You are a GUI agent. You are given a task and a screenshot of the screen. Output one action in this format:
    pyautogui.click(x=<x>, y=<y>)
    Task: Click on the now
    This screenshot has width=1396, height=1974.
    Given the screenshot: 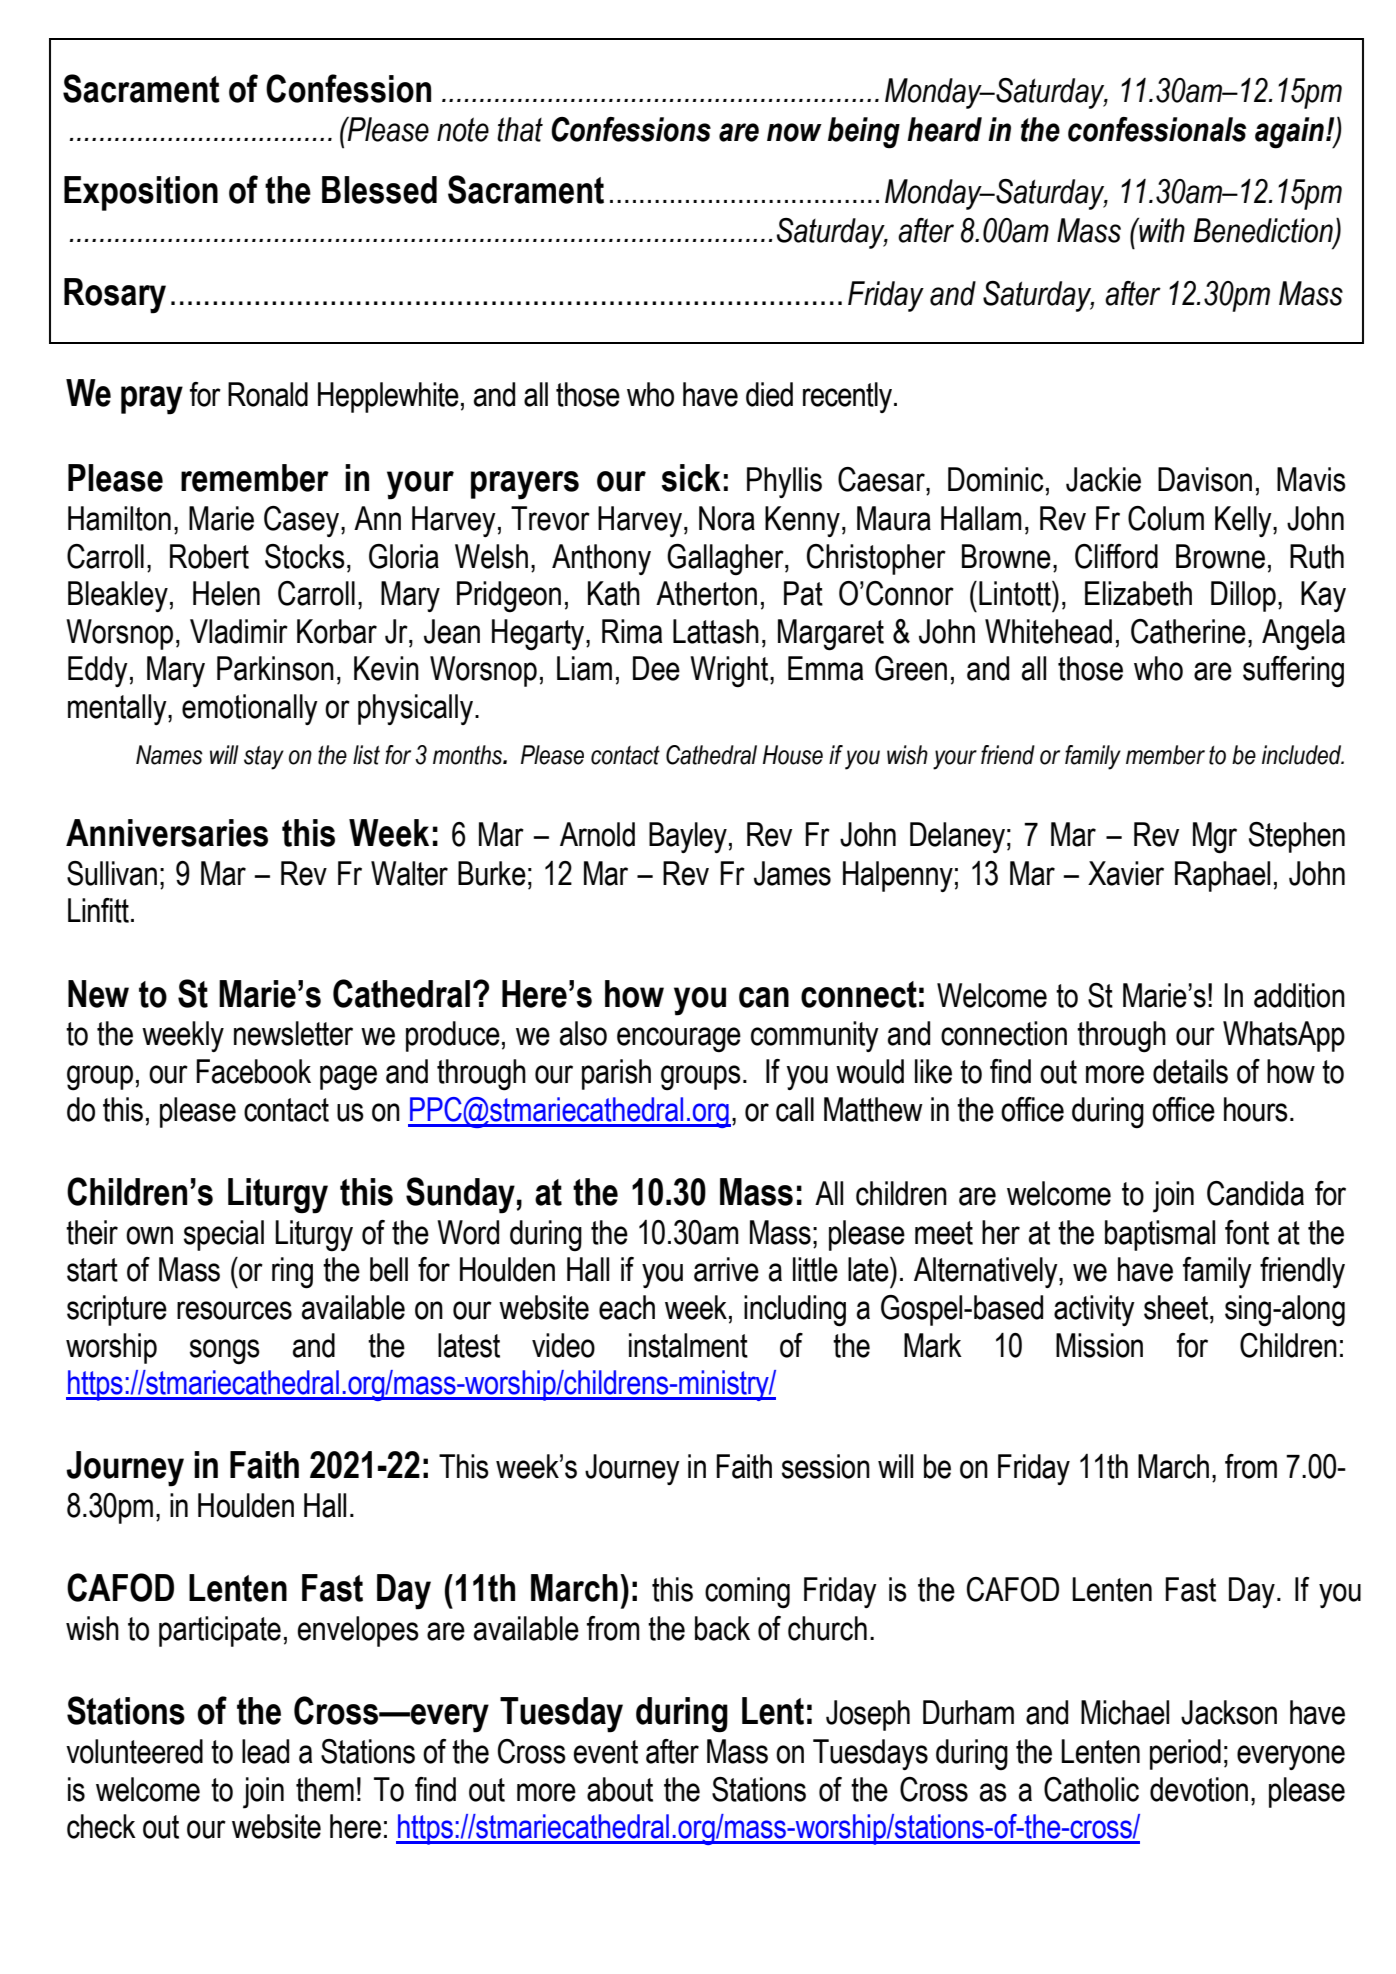 What is the action you would take?
    pyautogui.click(x=794, y=132)
